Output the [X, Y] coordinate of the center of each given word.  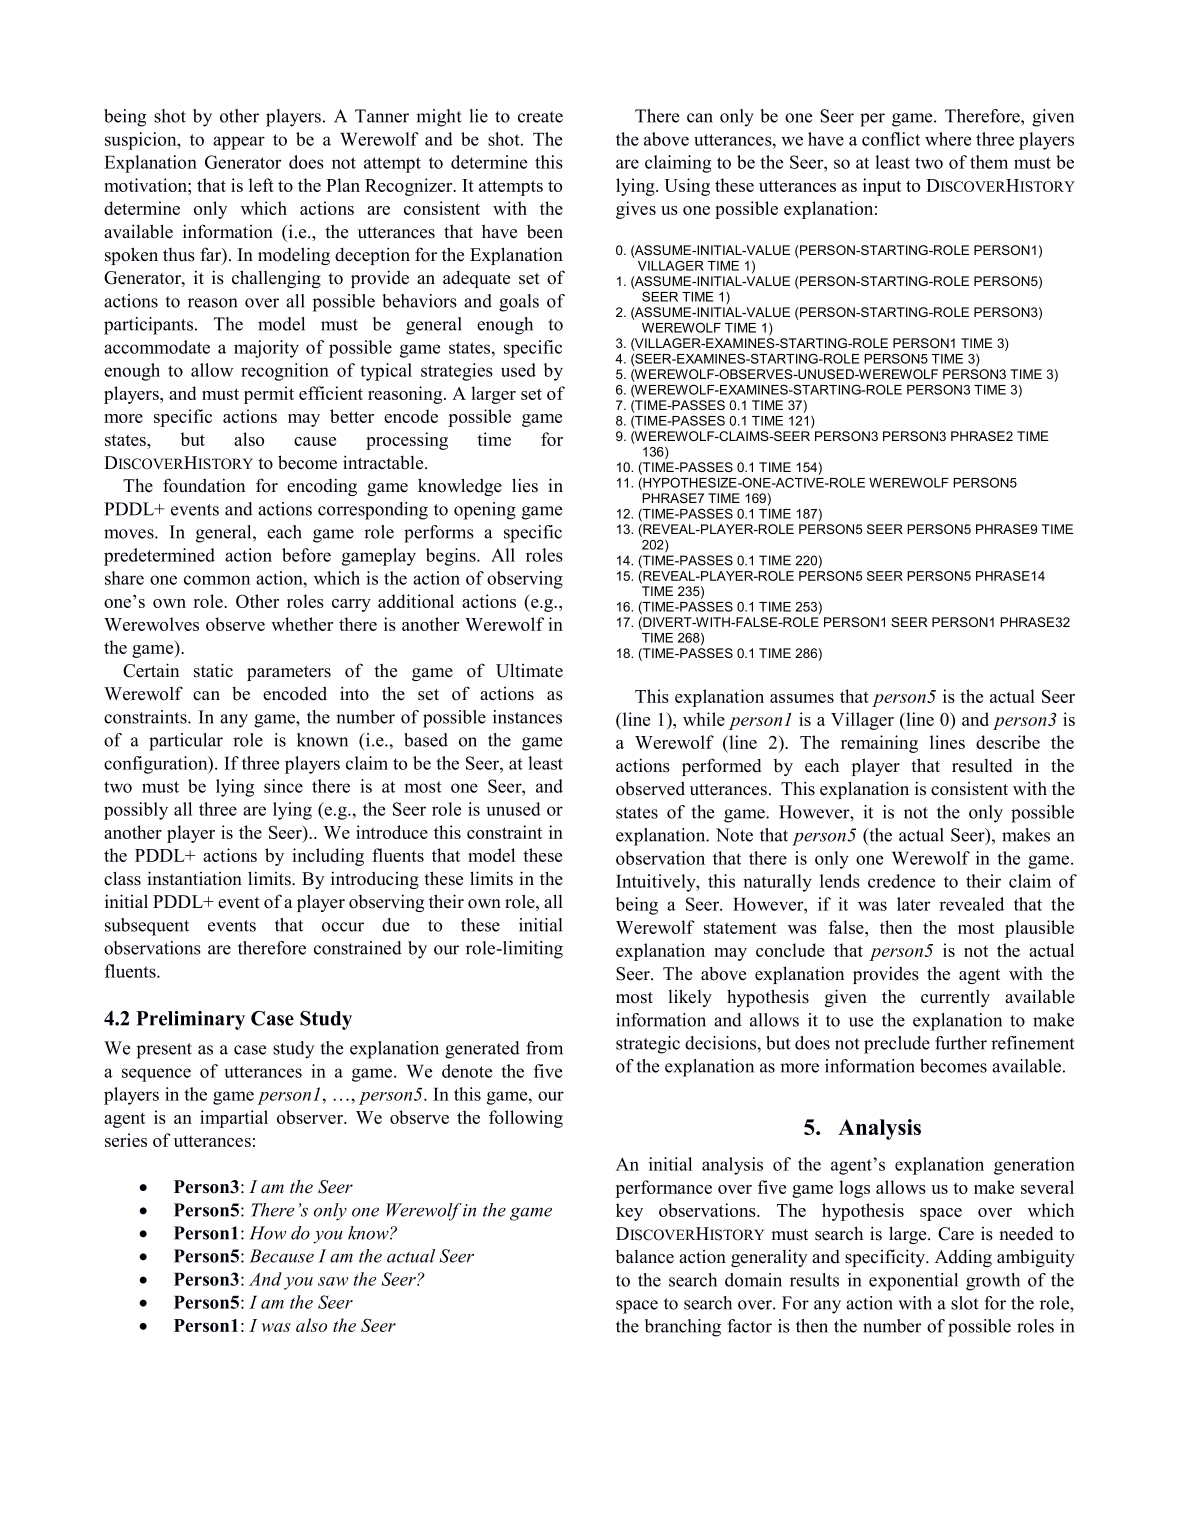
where [948, 139]
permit [269, 395]
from [544, 1048]
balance [645, 1257]
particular [186, 742]
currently [955, 998]
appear [239, 143]
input [882, 187]
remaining [879, 744]
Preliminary [190, 1020]
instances [527, 717]
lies [525, 485]
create [540, 117]
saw [333, 1281]
